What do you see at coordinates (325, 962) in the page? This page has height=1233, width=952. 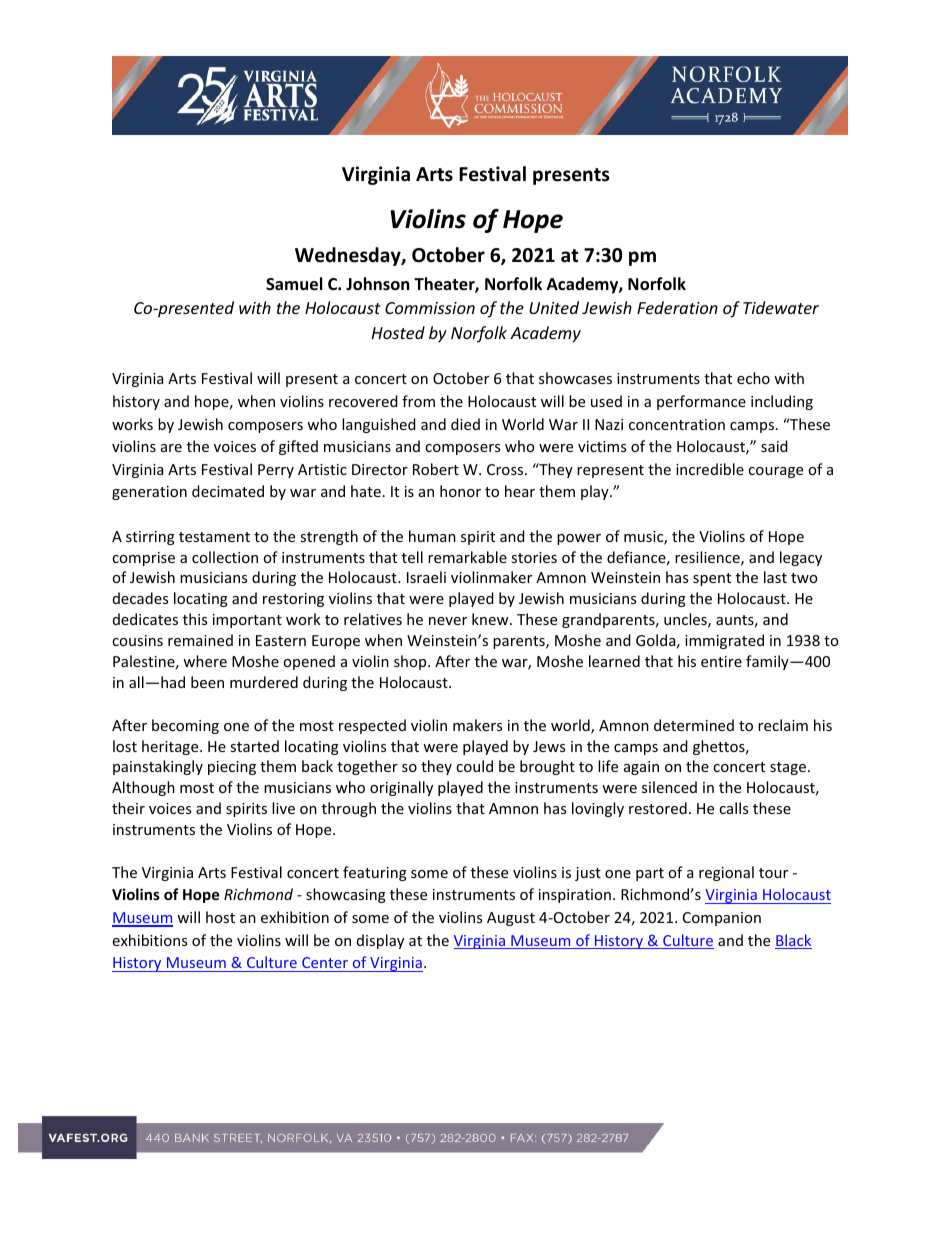 I see `Center` at bounding box center [325, 962].
